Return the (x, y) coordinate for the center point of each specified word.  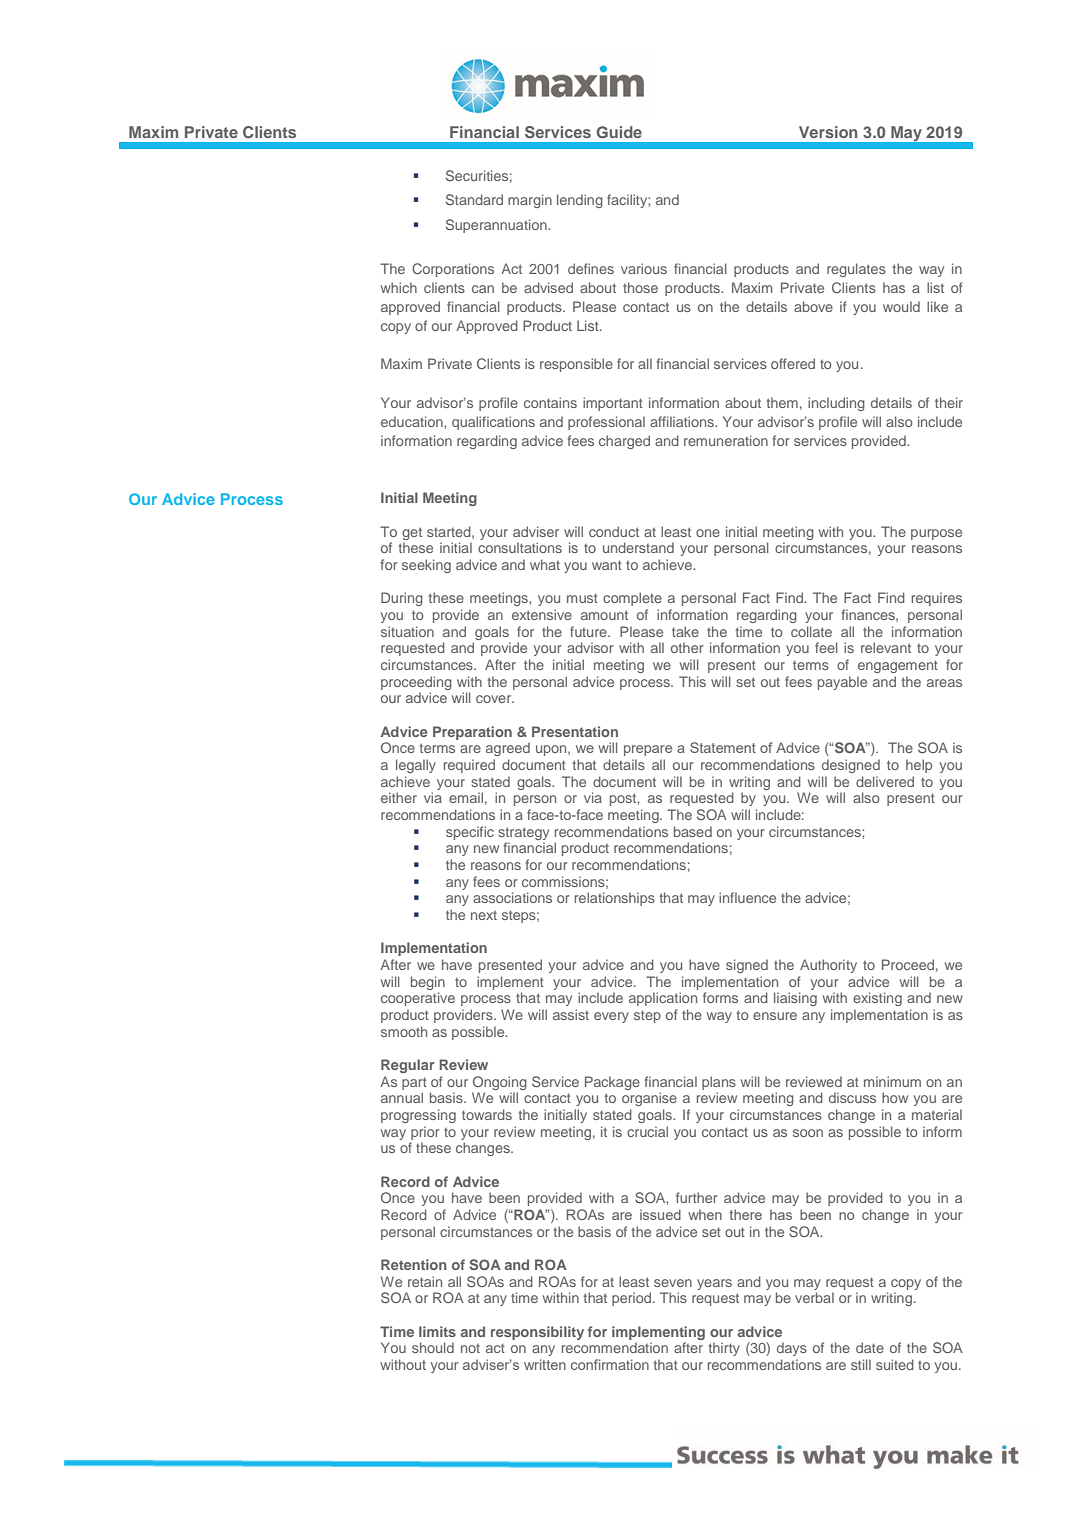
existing (877, 999)
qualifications (493, 423)
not (470, 1348)
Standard (474, 199)
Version (828, 132)
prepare (648, 750)
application (663, 999)
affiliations (683, 421)
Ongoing (500, 1083)
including (836, 404)
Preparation (472, 733)
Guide (619, 132)
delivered (885, 781)
